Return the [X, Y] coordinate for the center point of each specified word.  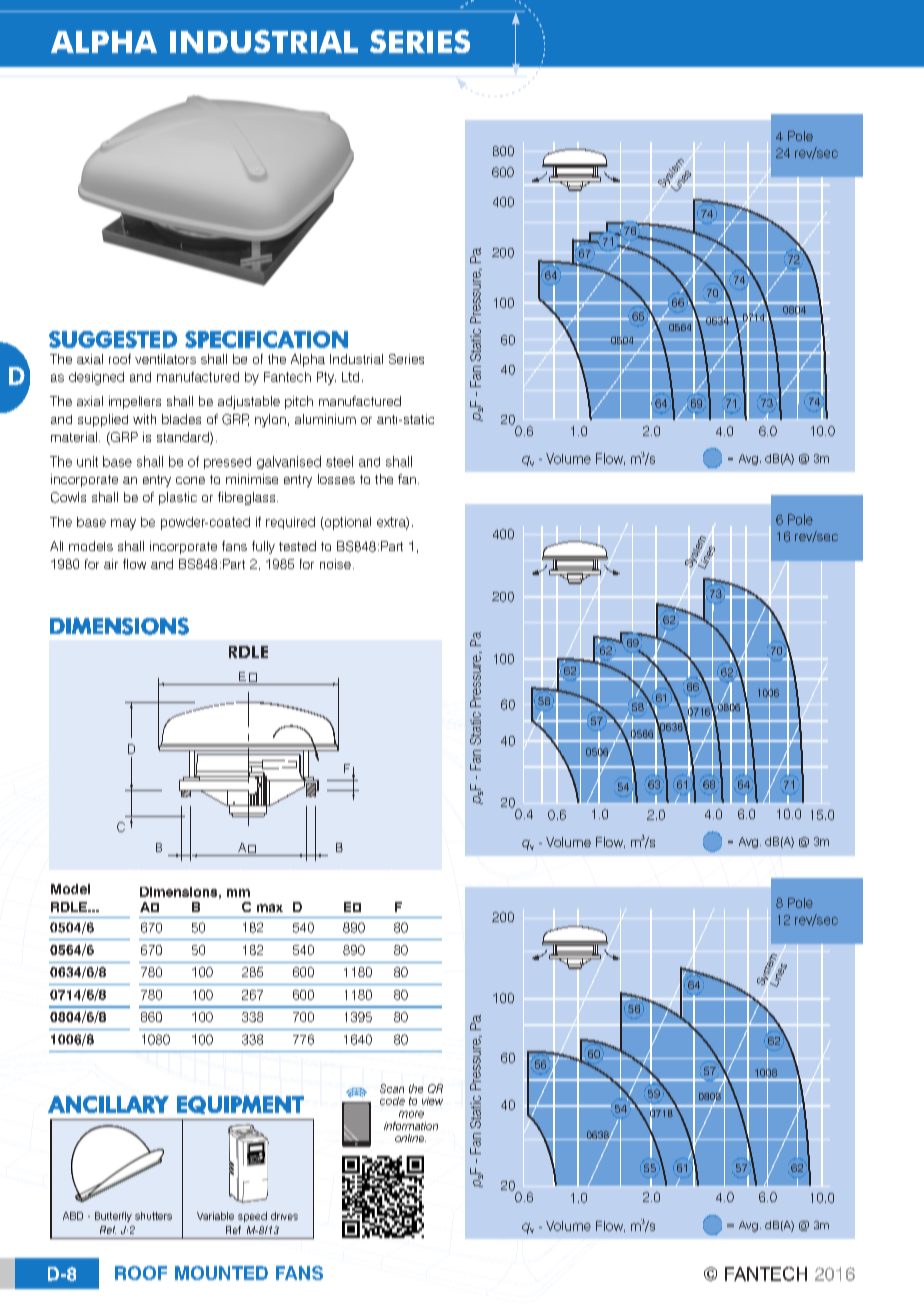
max [270, 908]
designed [96, 378]
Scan [392, 1088]
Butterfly [113, 1217]
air [111, 564]
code [392, 1101]
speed [252, 1217]
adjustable [249, 402]
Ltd [350, 377]
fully [263, 547]
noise [335, 564]
